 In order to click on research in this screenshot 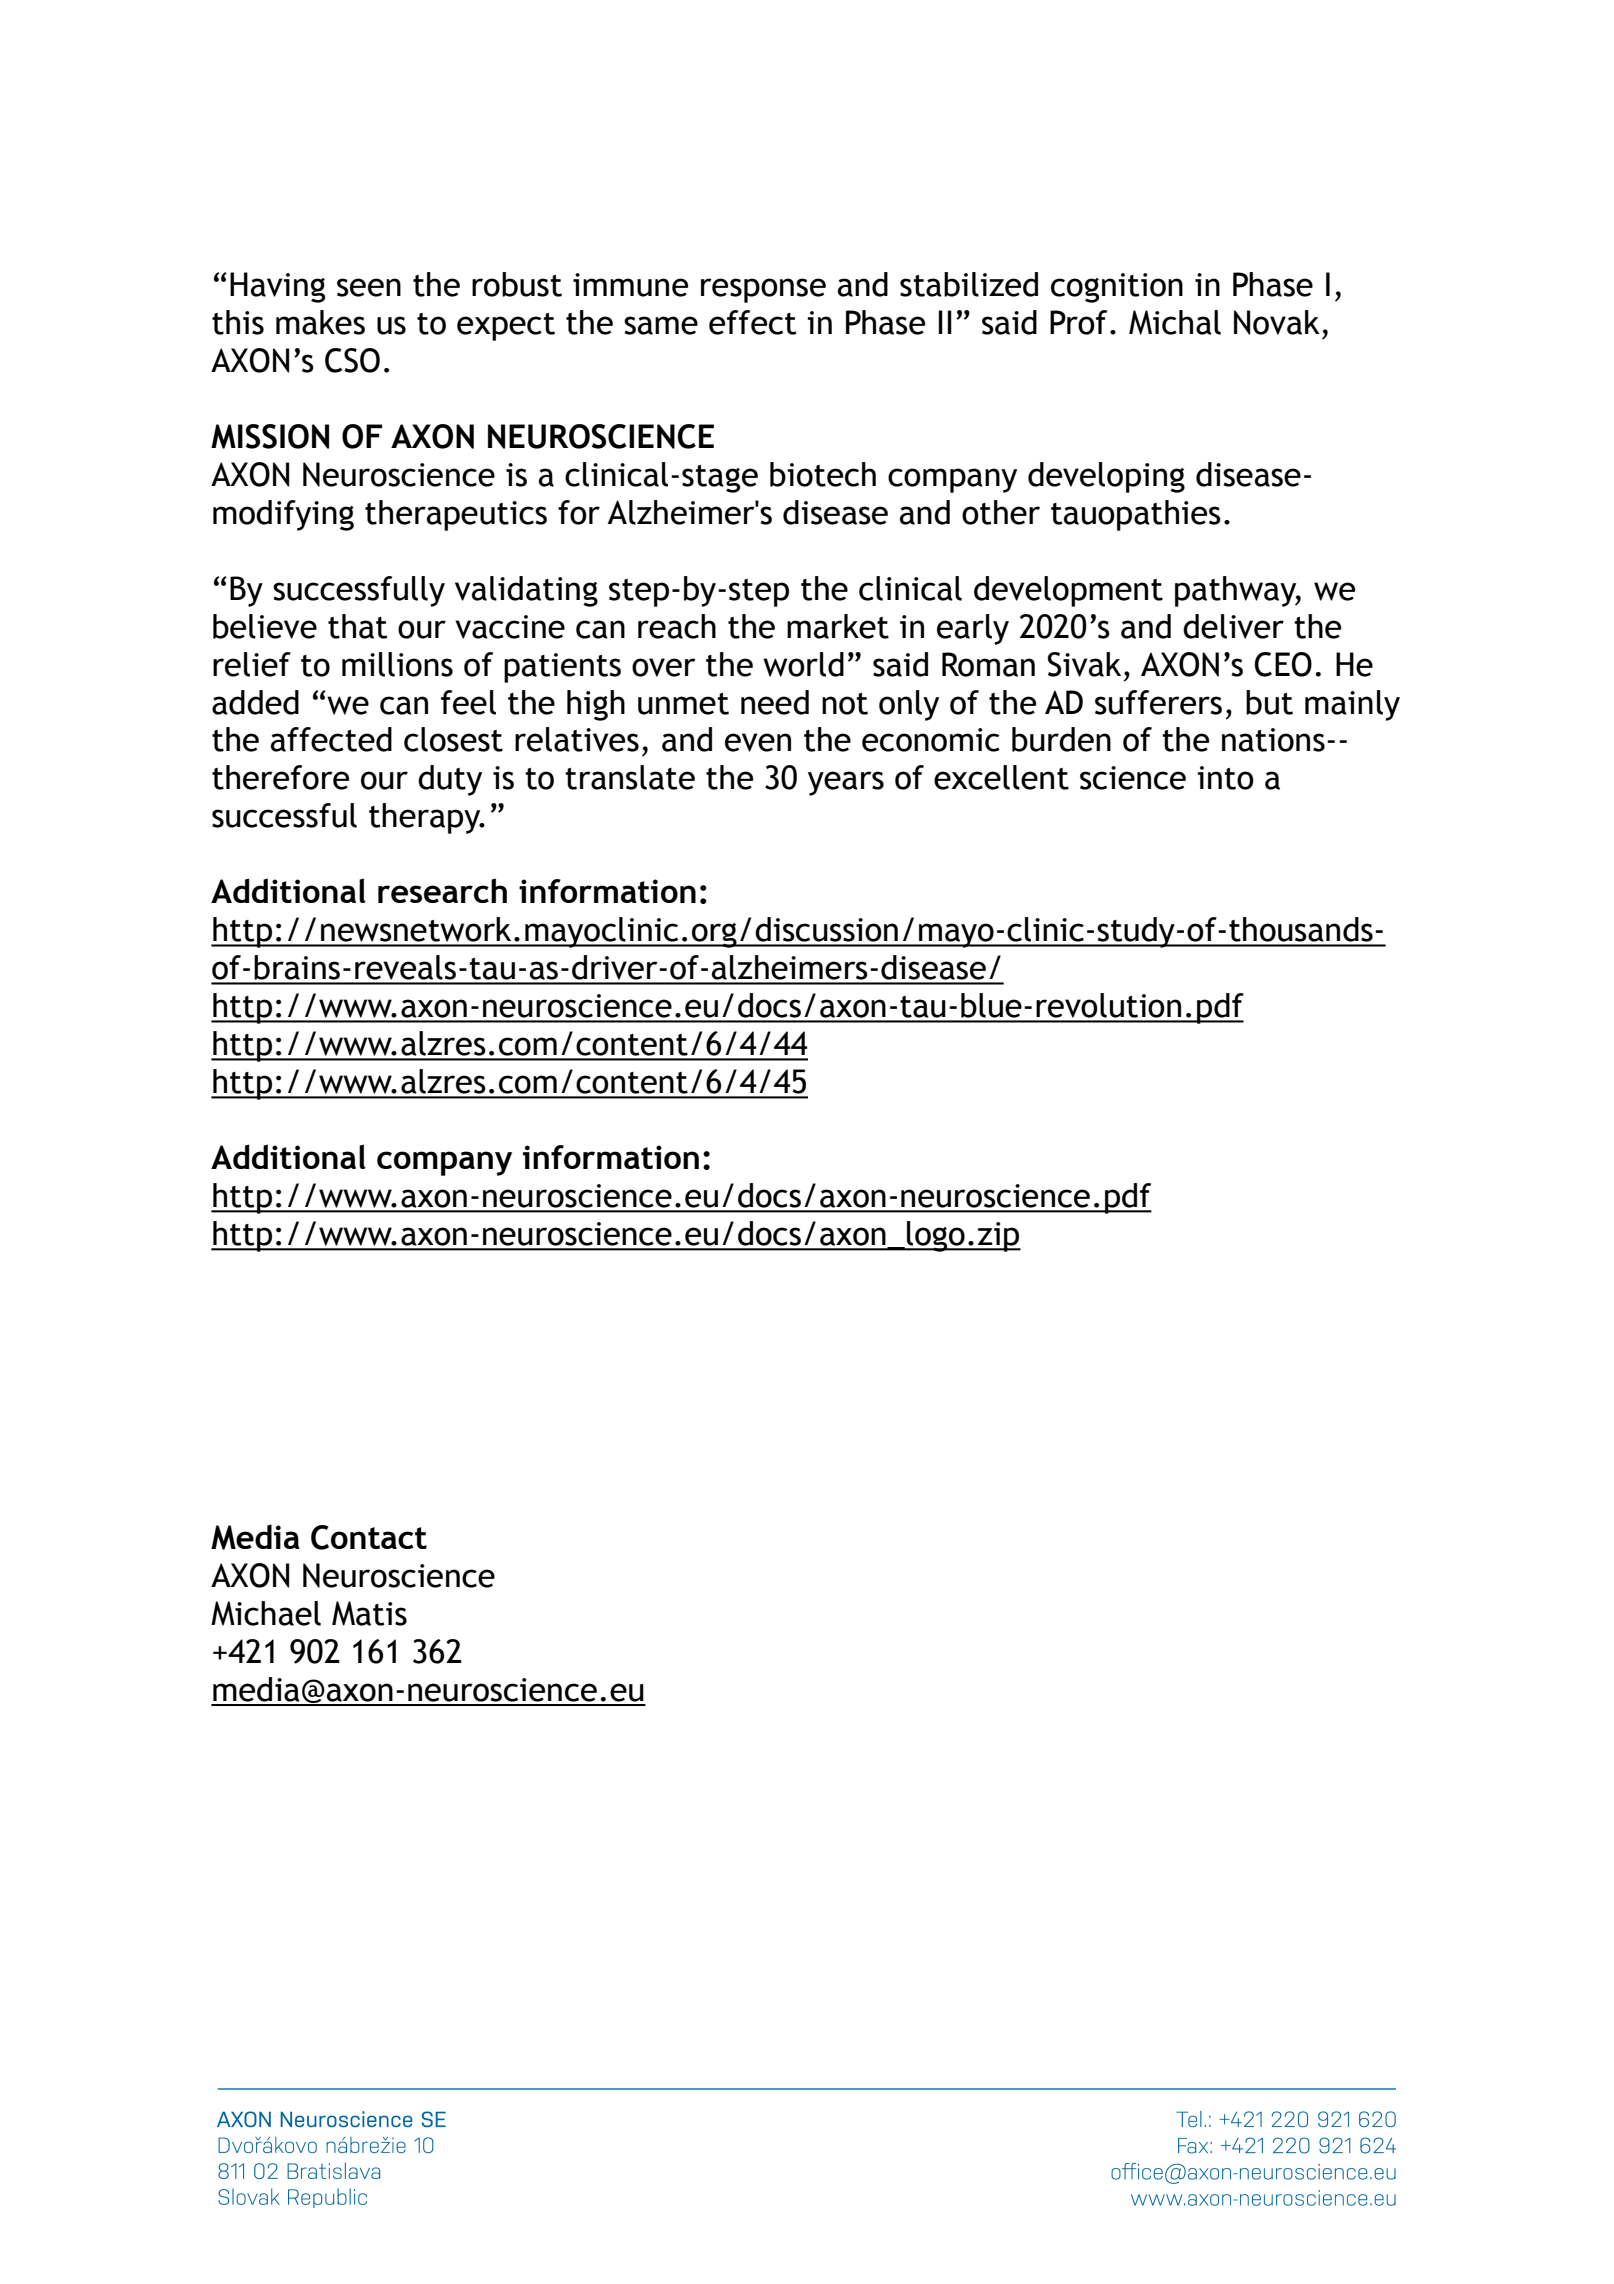, I will do `click(442, 890)`.
